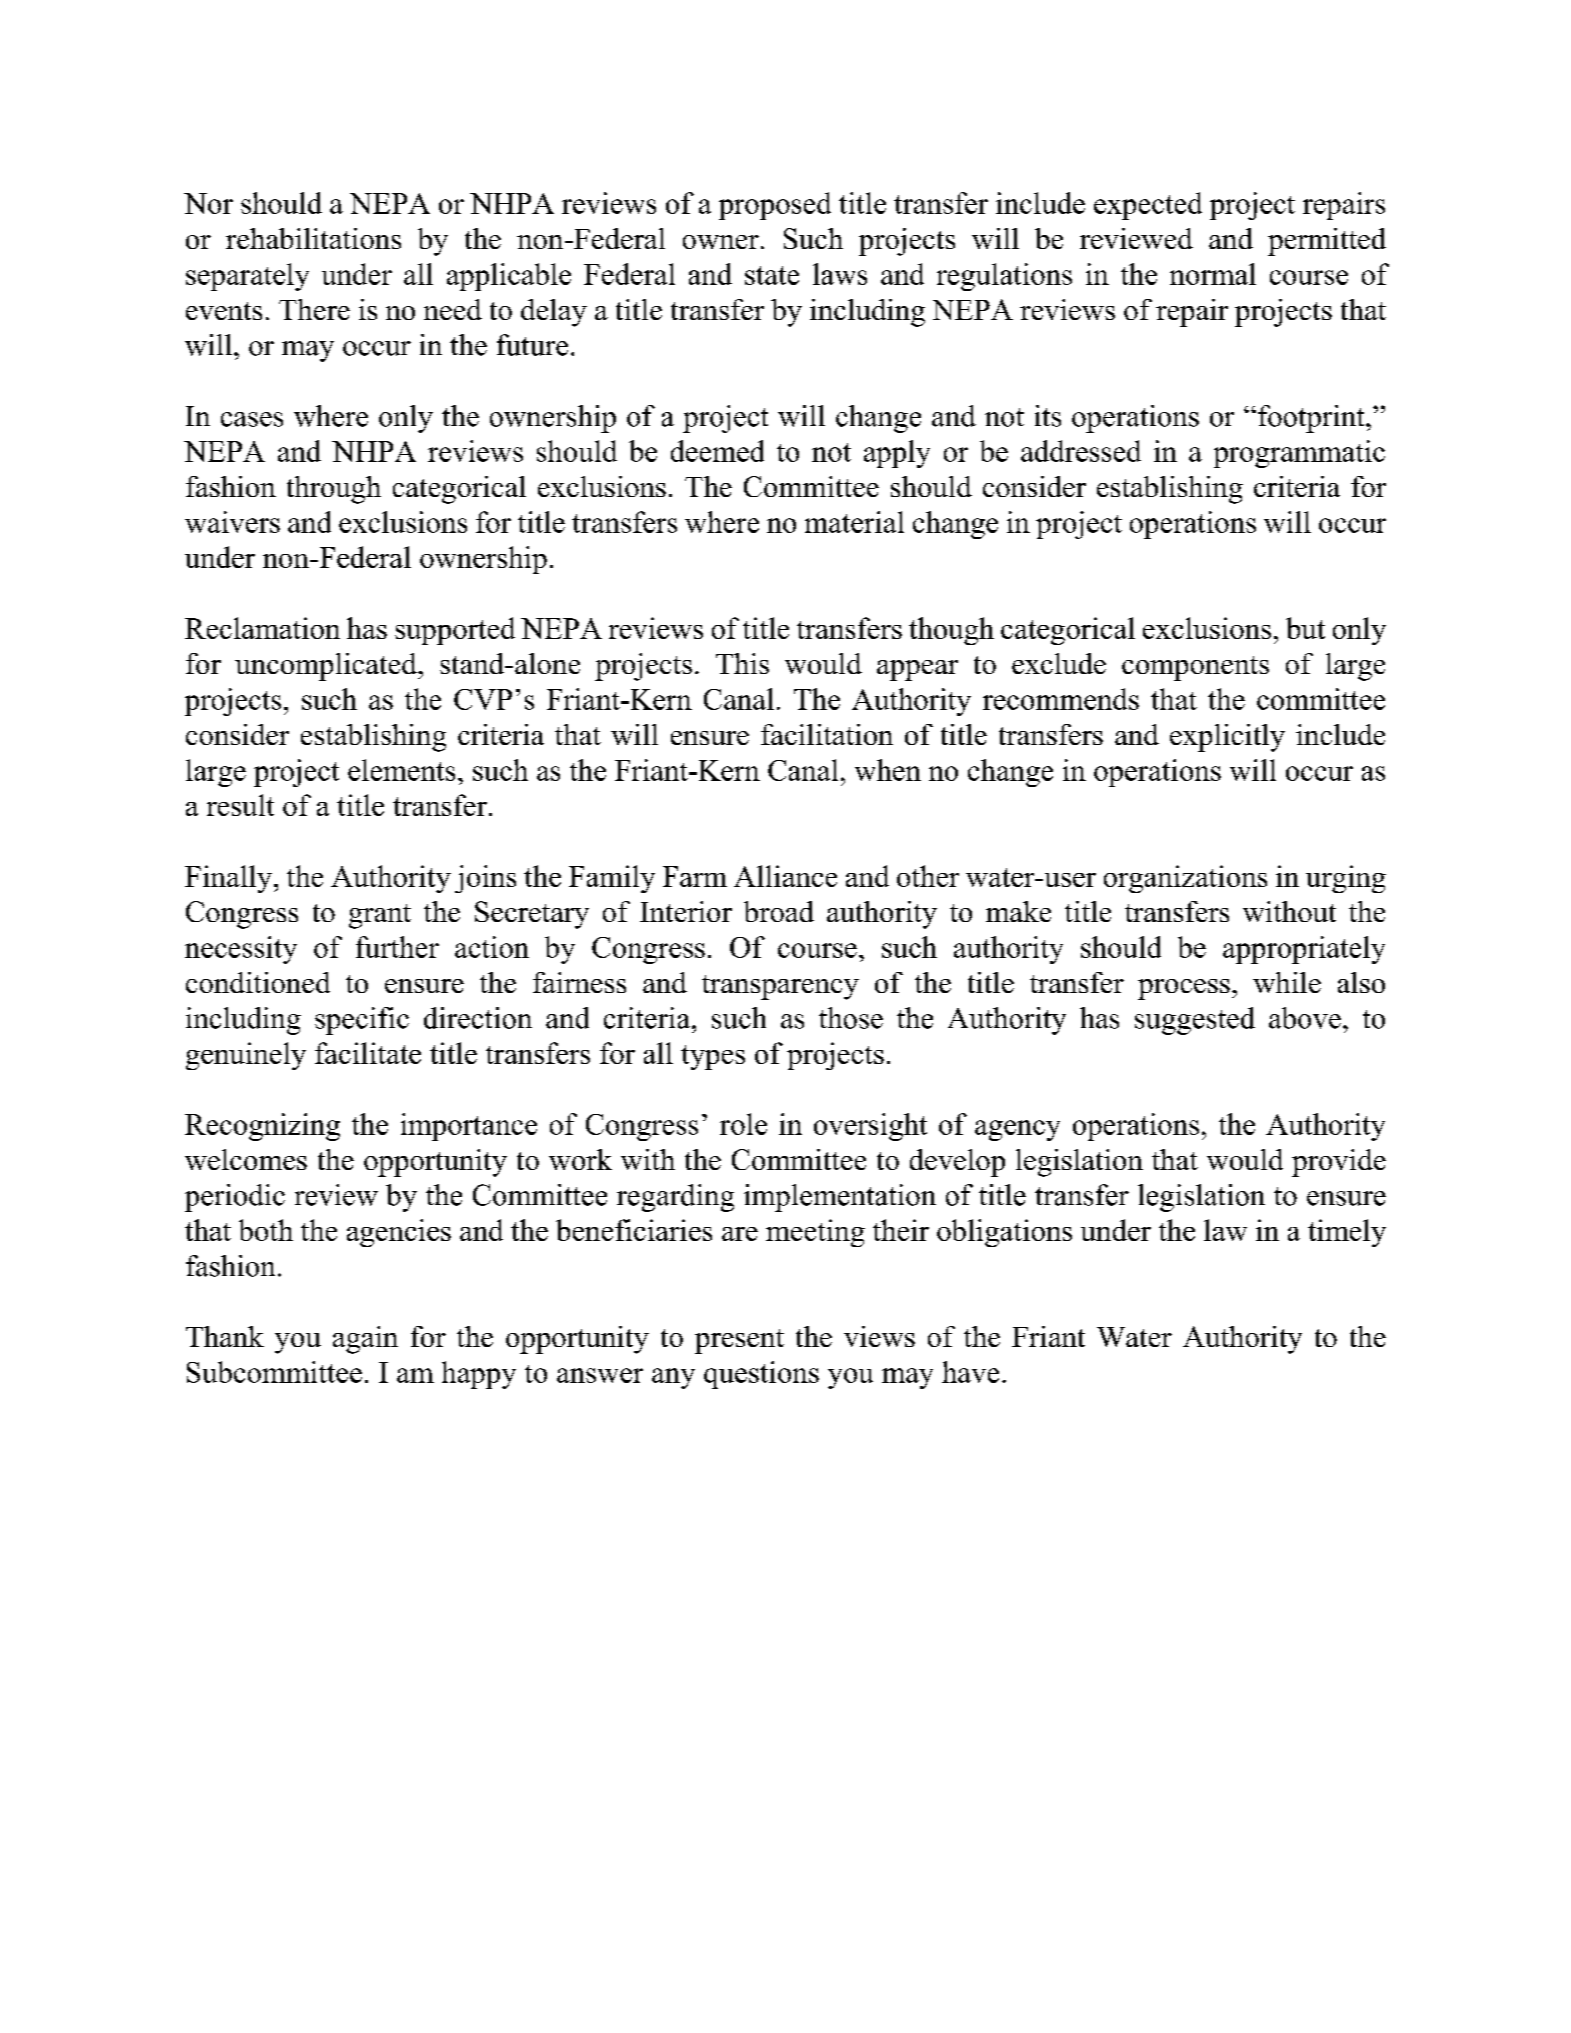 The height and width of the screenshot is (2033, 1571). What do you see at coordinates (739, 1341) in the screenshot?
I see `present` at bounding box center [739, 1341].
